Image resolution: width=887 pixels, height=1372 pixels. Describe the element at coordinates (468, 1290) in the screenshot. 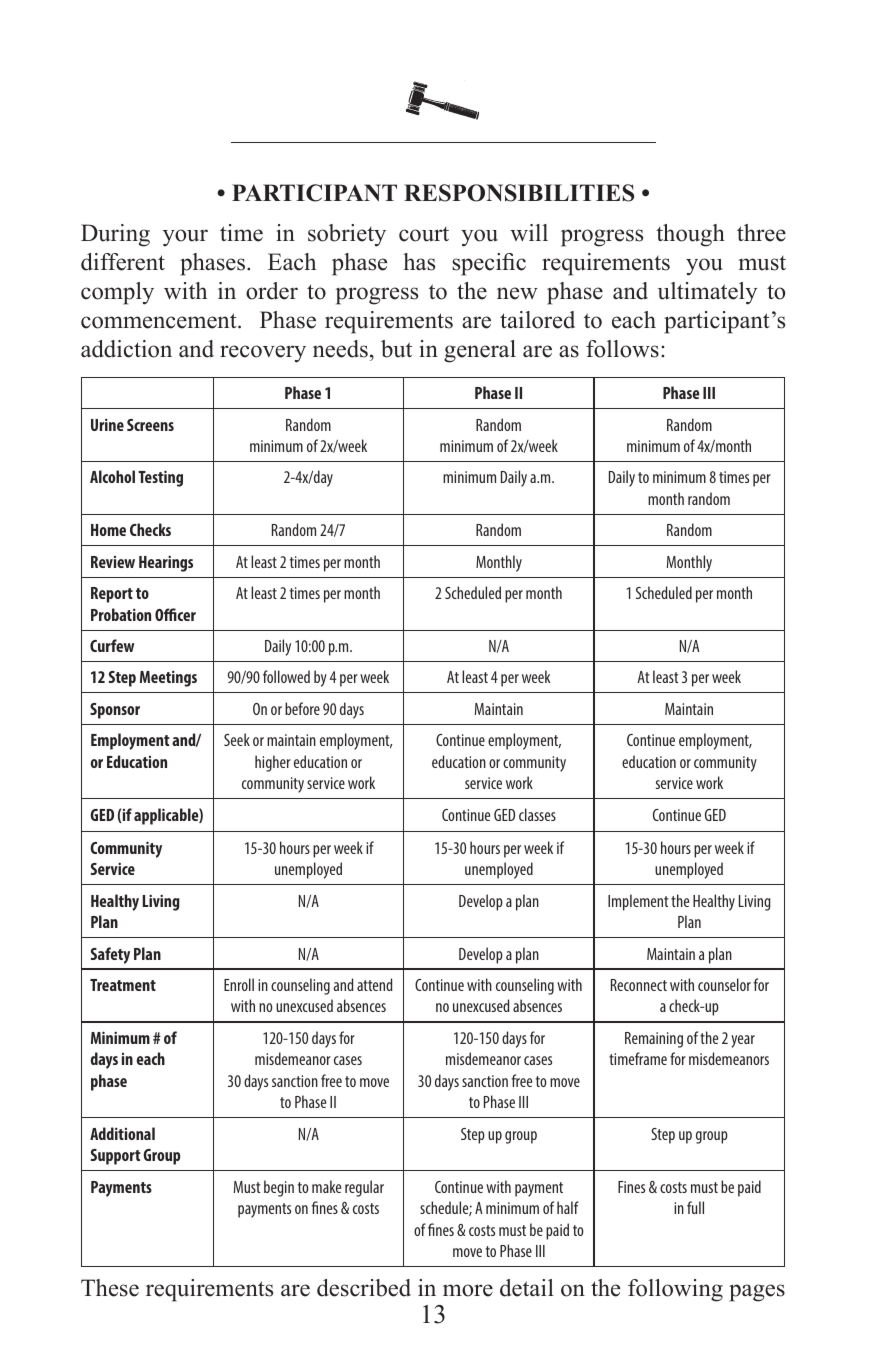

I see `more` at that location.
